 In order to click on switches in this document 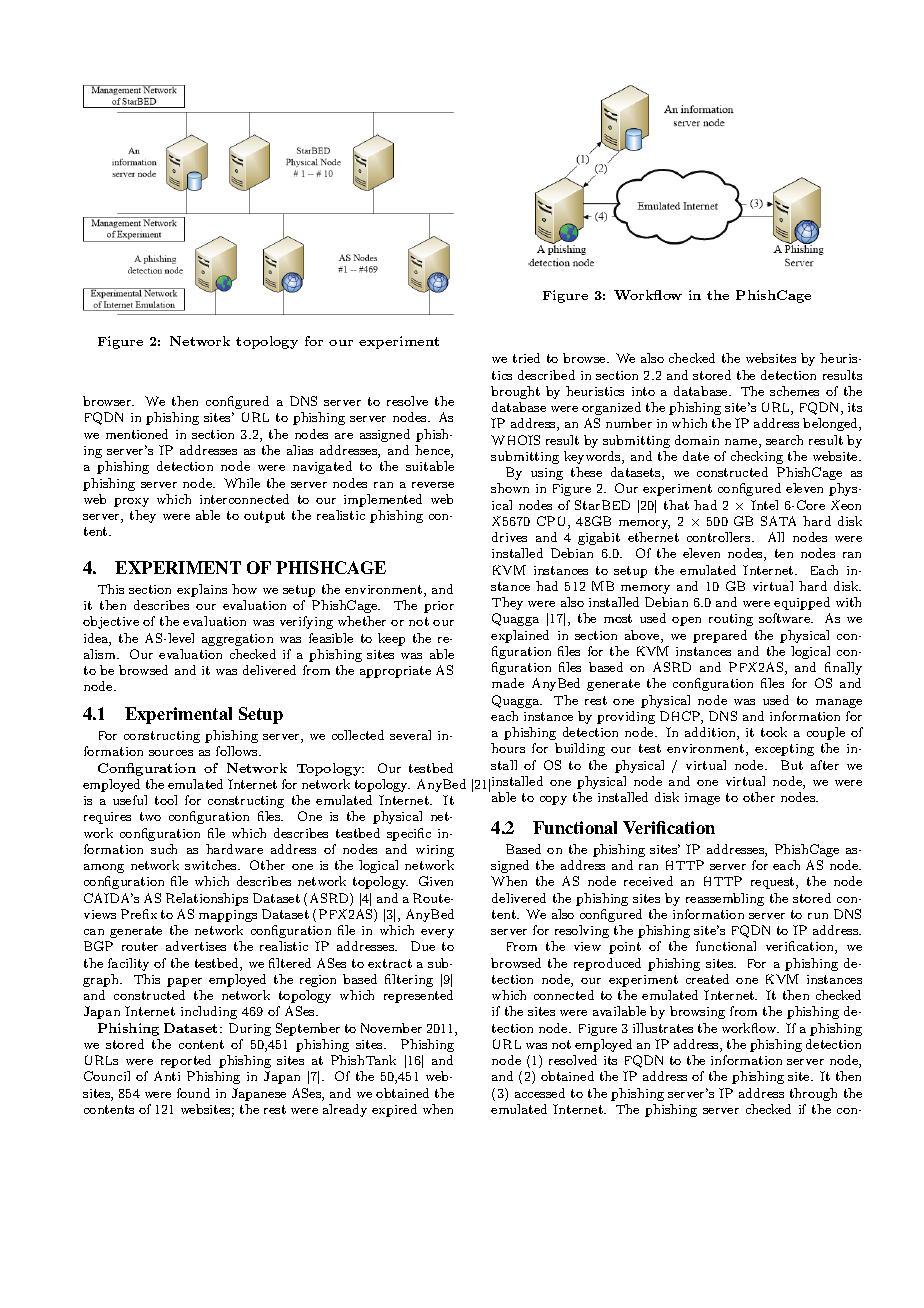, I will do `click(212, 865)`.
